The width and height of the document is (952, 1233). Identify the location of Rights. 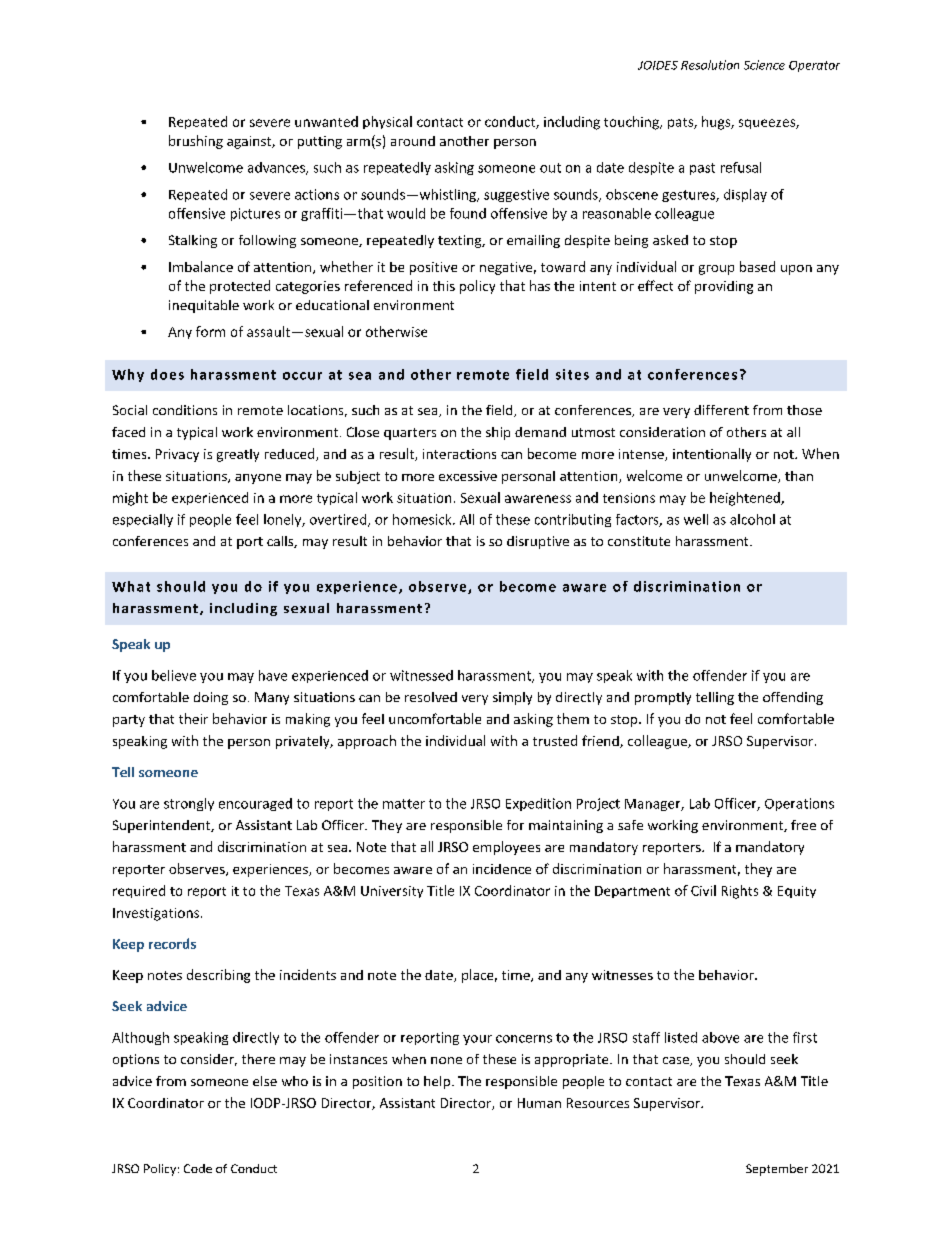
(740, 892).
